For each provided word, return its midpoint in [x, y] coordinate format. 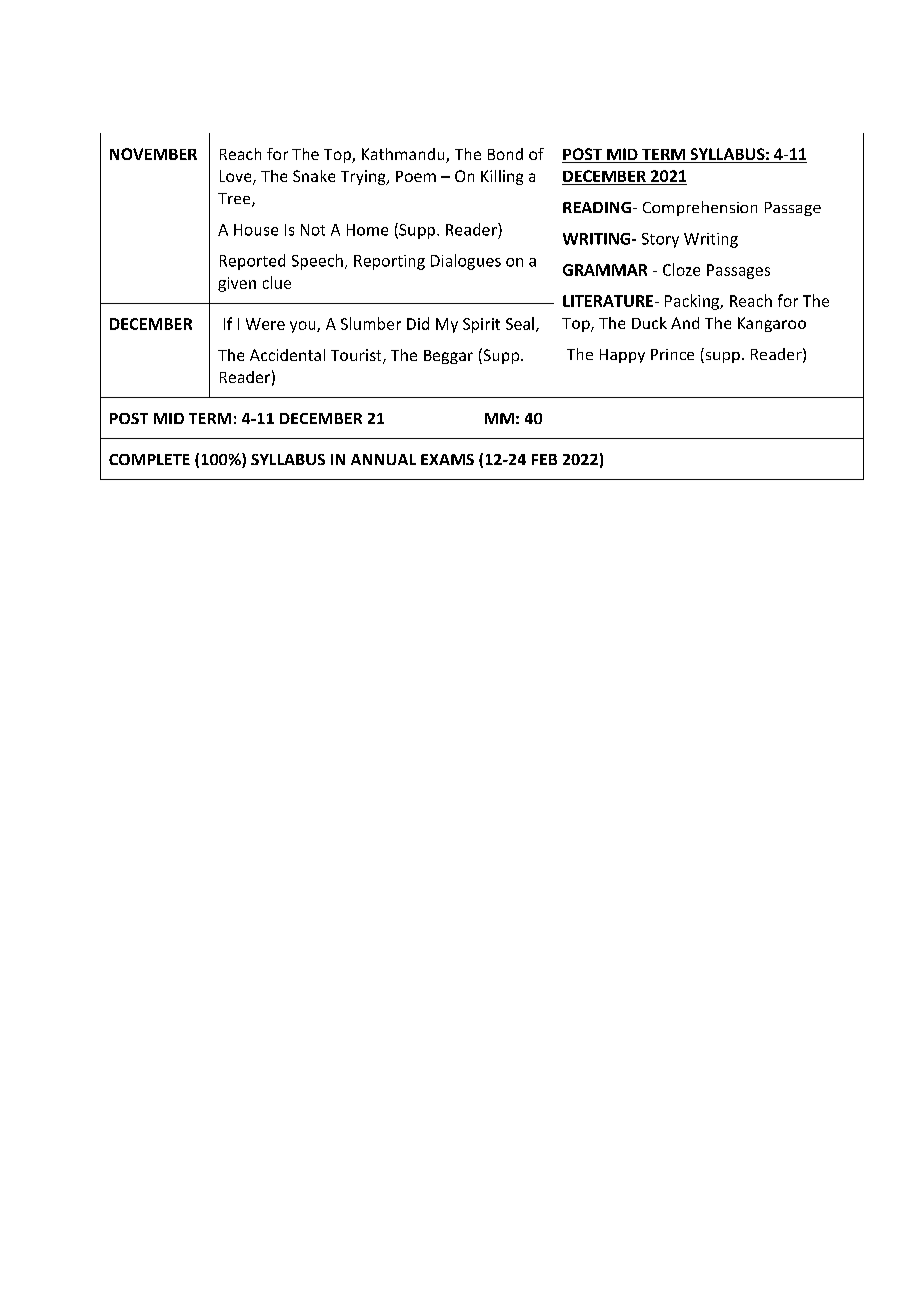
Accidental [287, 355]
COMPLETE [149, 459]
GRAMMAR [605, 270]
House [256, 230]
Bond [505, 154]
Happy [622, 356]
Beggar [448, 357]
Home [367, 230]
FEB [544, 459]
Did [418, 323]
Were [265, 324]
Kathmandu [404, 155]
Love [237, 177]
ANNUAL [383, 459]
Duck [649, 323]
